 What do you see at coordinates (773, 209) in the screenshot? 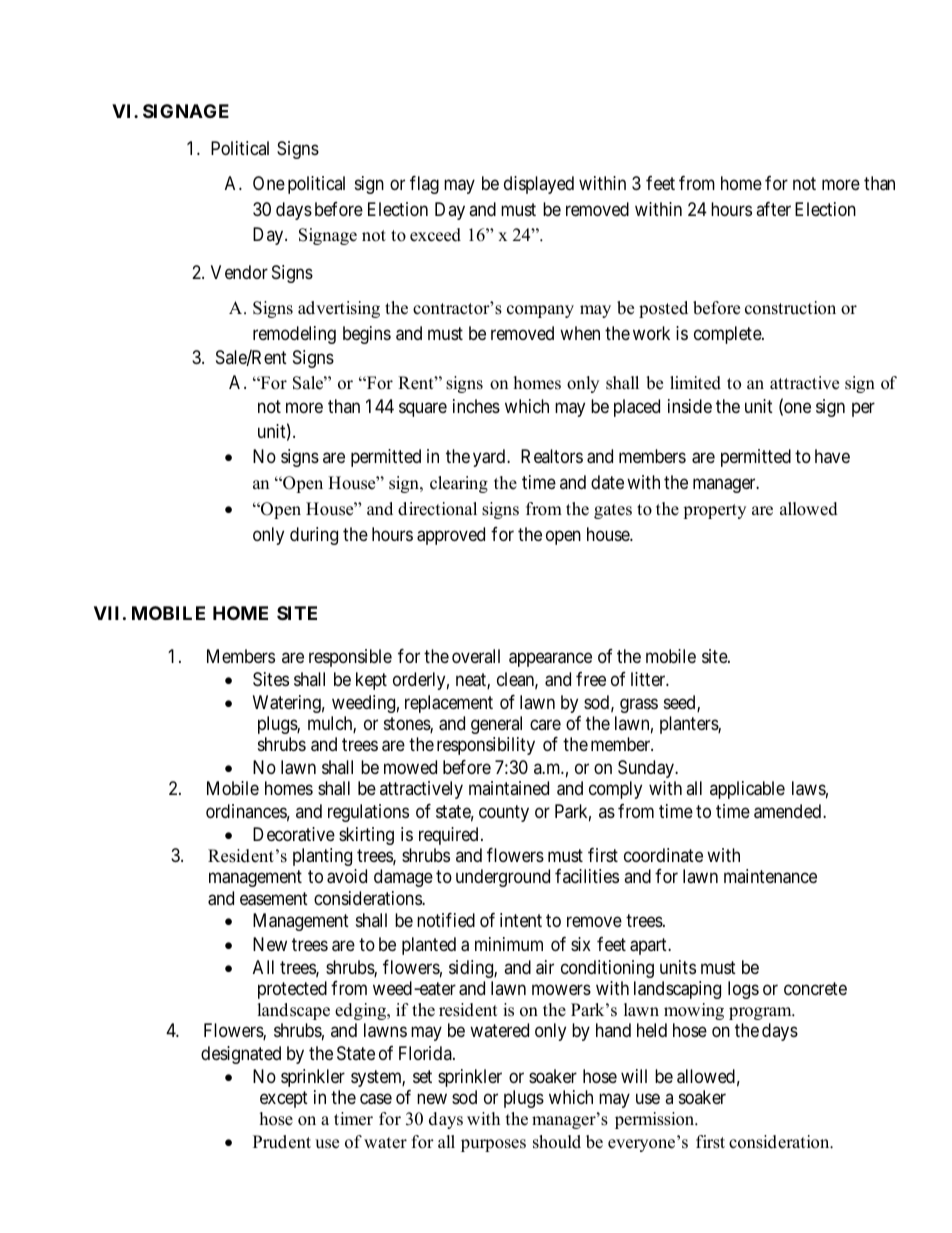
I see `after` at bounding box center [773, 209].
